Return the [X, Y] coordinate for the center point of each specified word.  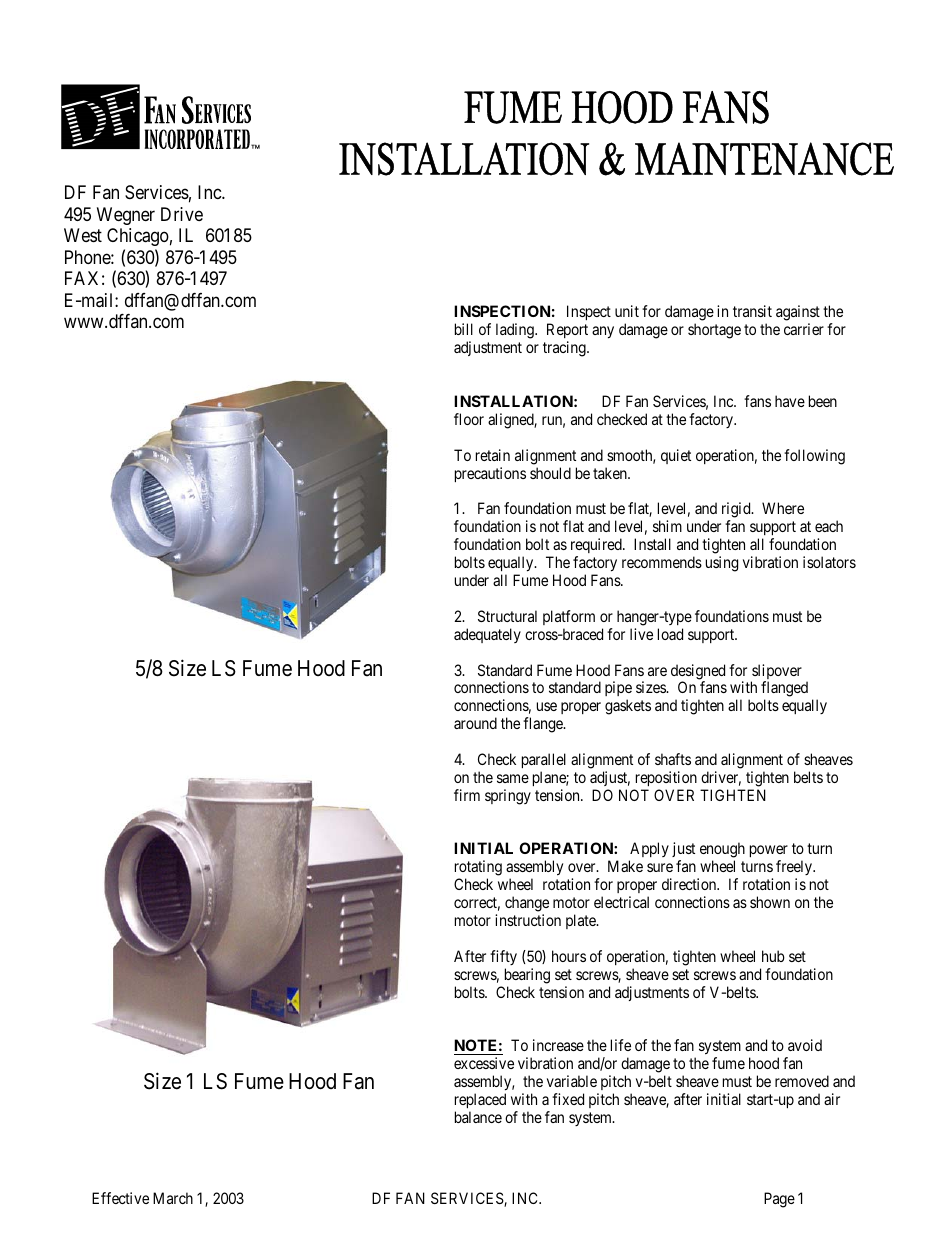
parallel [544, 760]
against [798, 314]
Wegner [126, 216]
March [173, 1198]
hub [773, 956]
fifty [503, 957]
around [475, 723]
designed [698, 673]
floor [469, 419]
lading [516, 331]
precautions [490, 474]
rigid [737, 511]
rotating [478, 869]
